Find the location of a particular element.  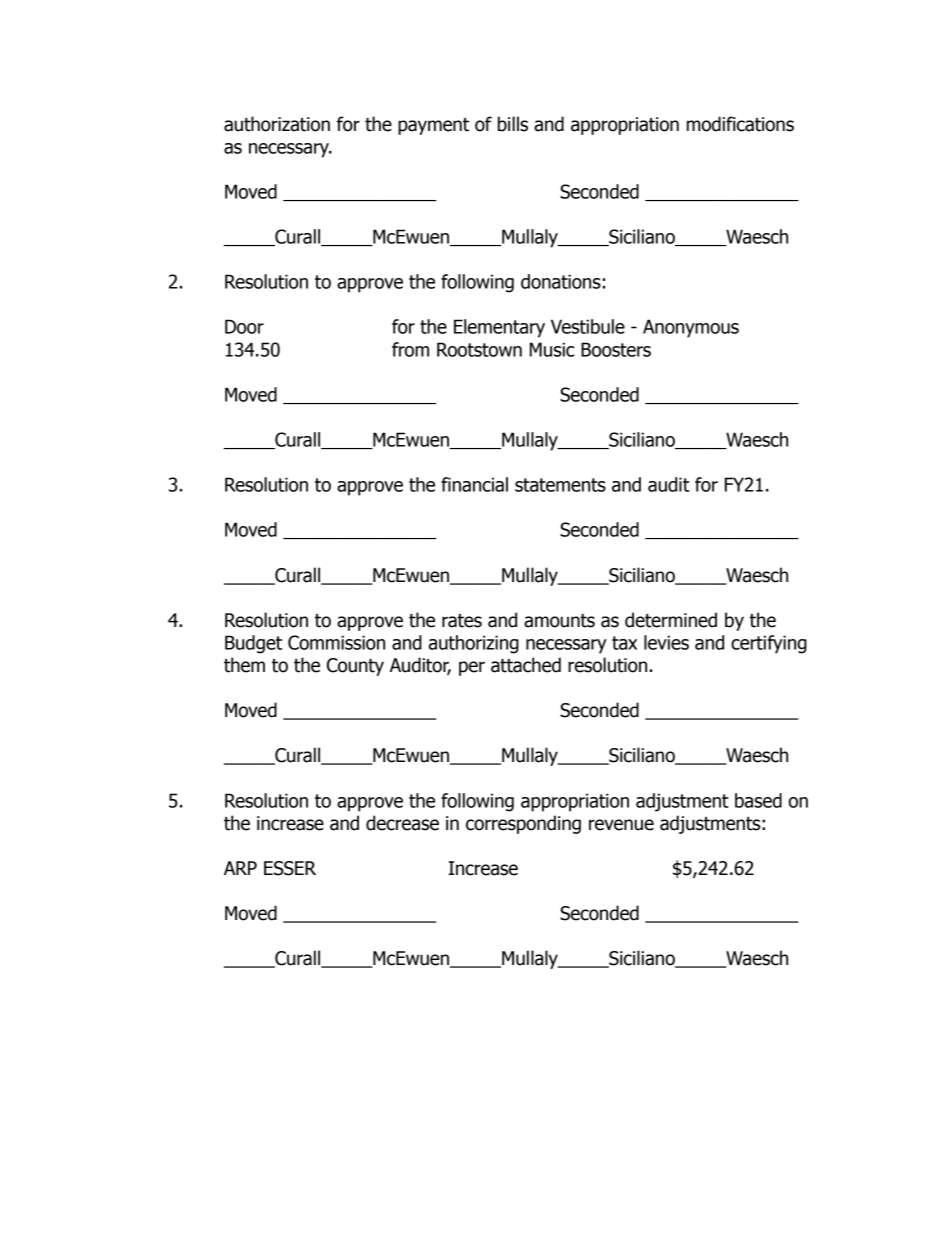

financial is located at coordinates (474, 484).
